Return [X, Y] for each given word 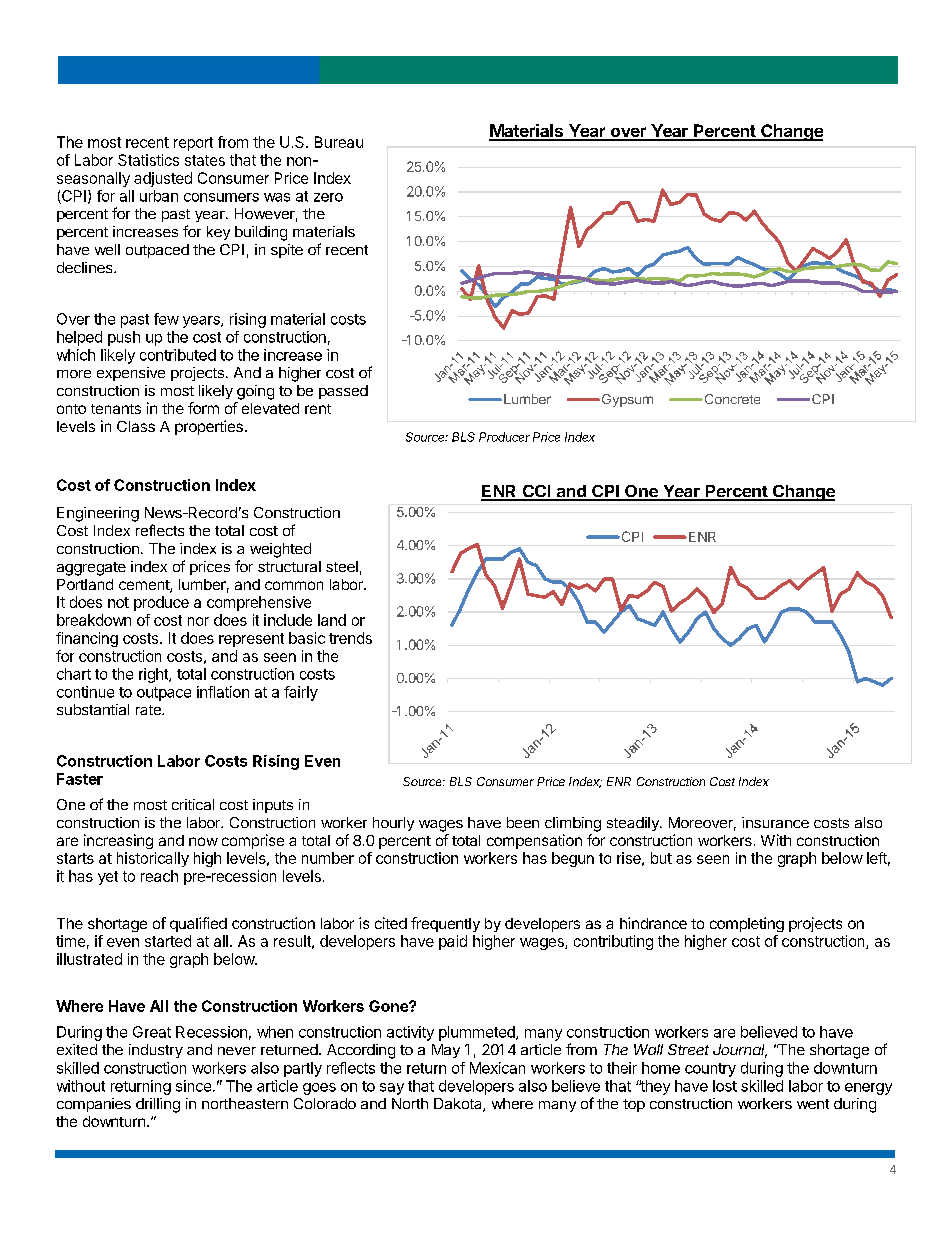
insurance [775, 822]
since [193, 1086]
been [523, 822]
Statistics [148, 160]
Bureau [339, 142]
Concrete [731, 399]
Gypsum [626, 400]
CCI [536, 492]
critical [193, 804]
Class [136, 426]
